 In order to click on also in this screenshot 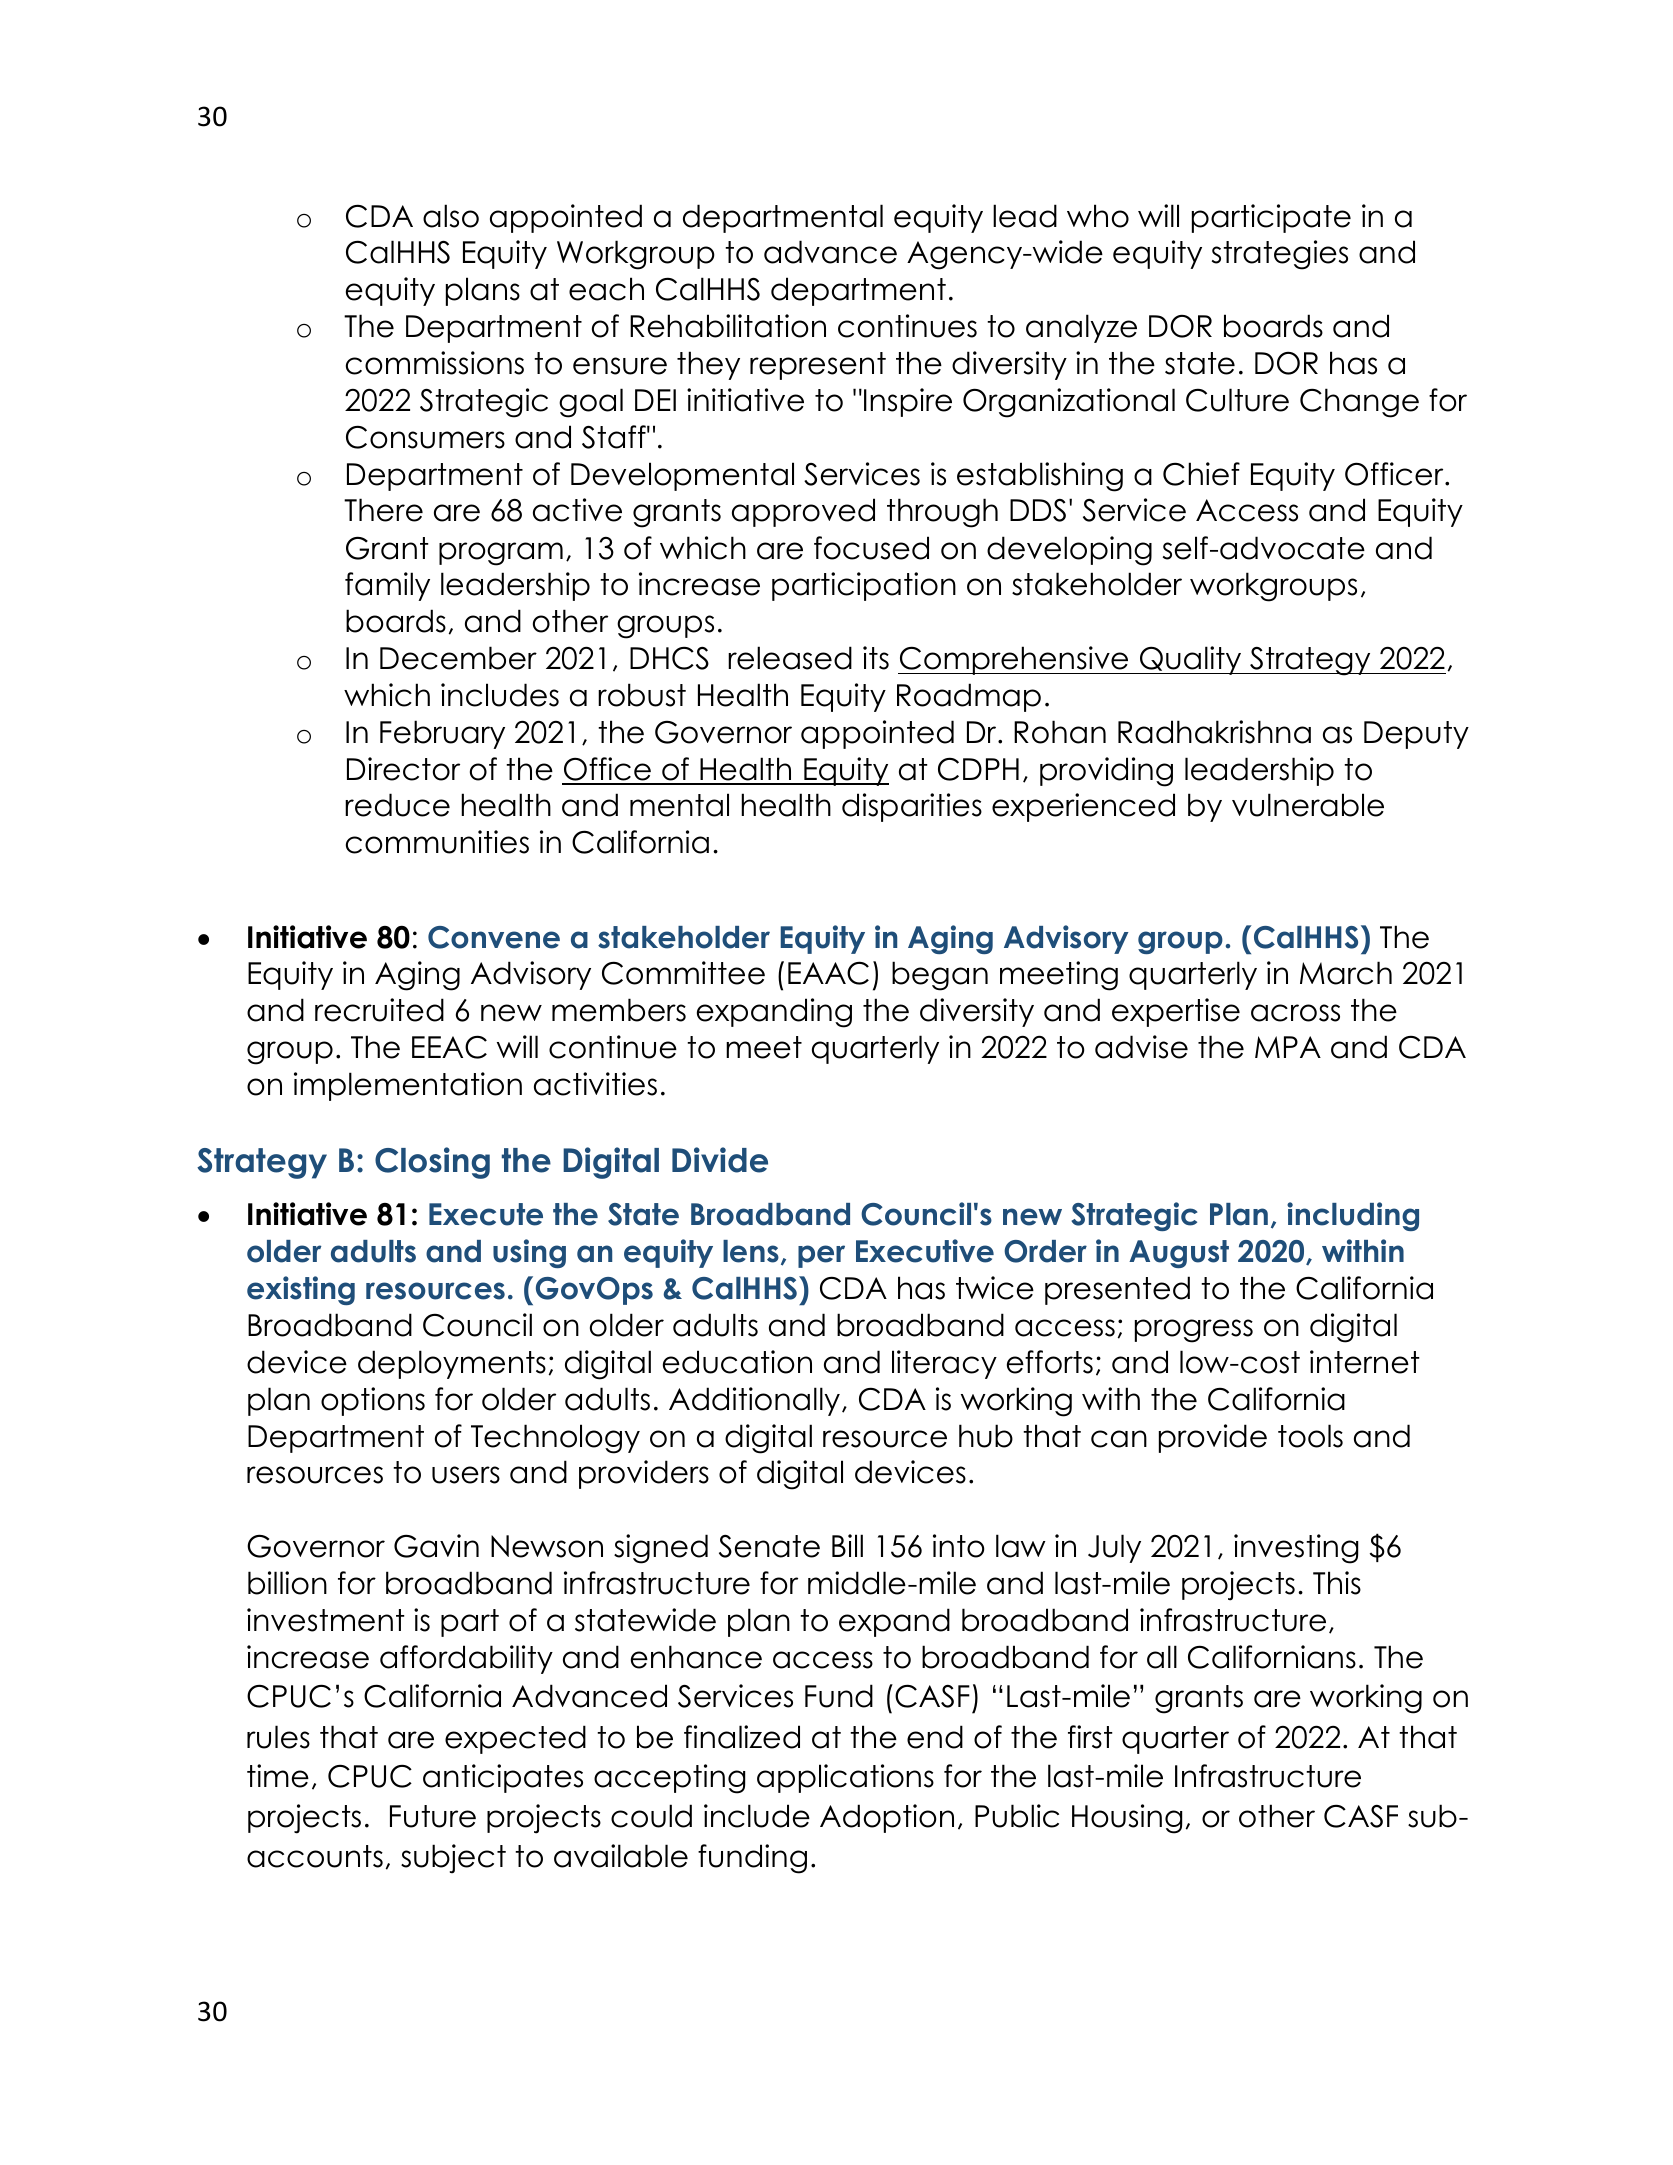, I will do `click(451, 216)`.
